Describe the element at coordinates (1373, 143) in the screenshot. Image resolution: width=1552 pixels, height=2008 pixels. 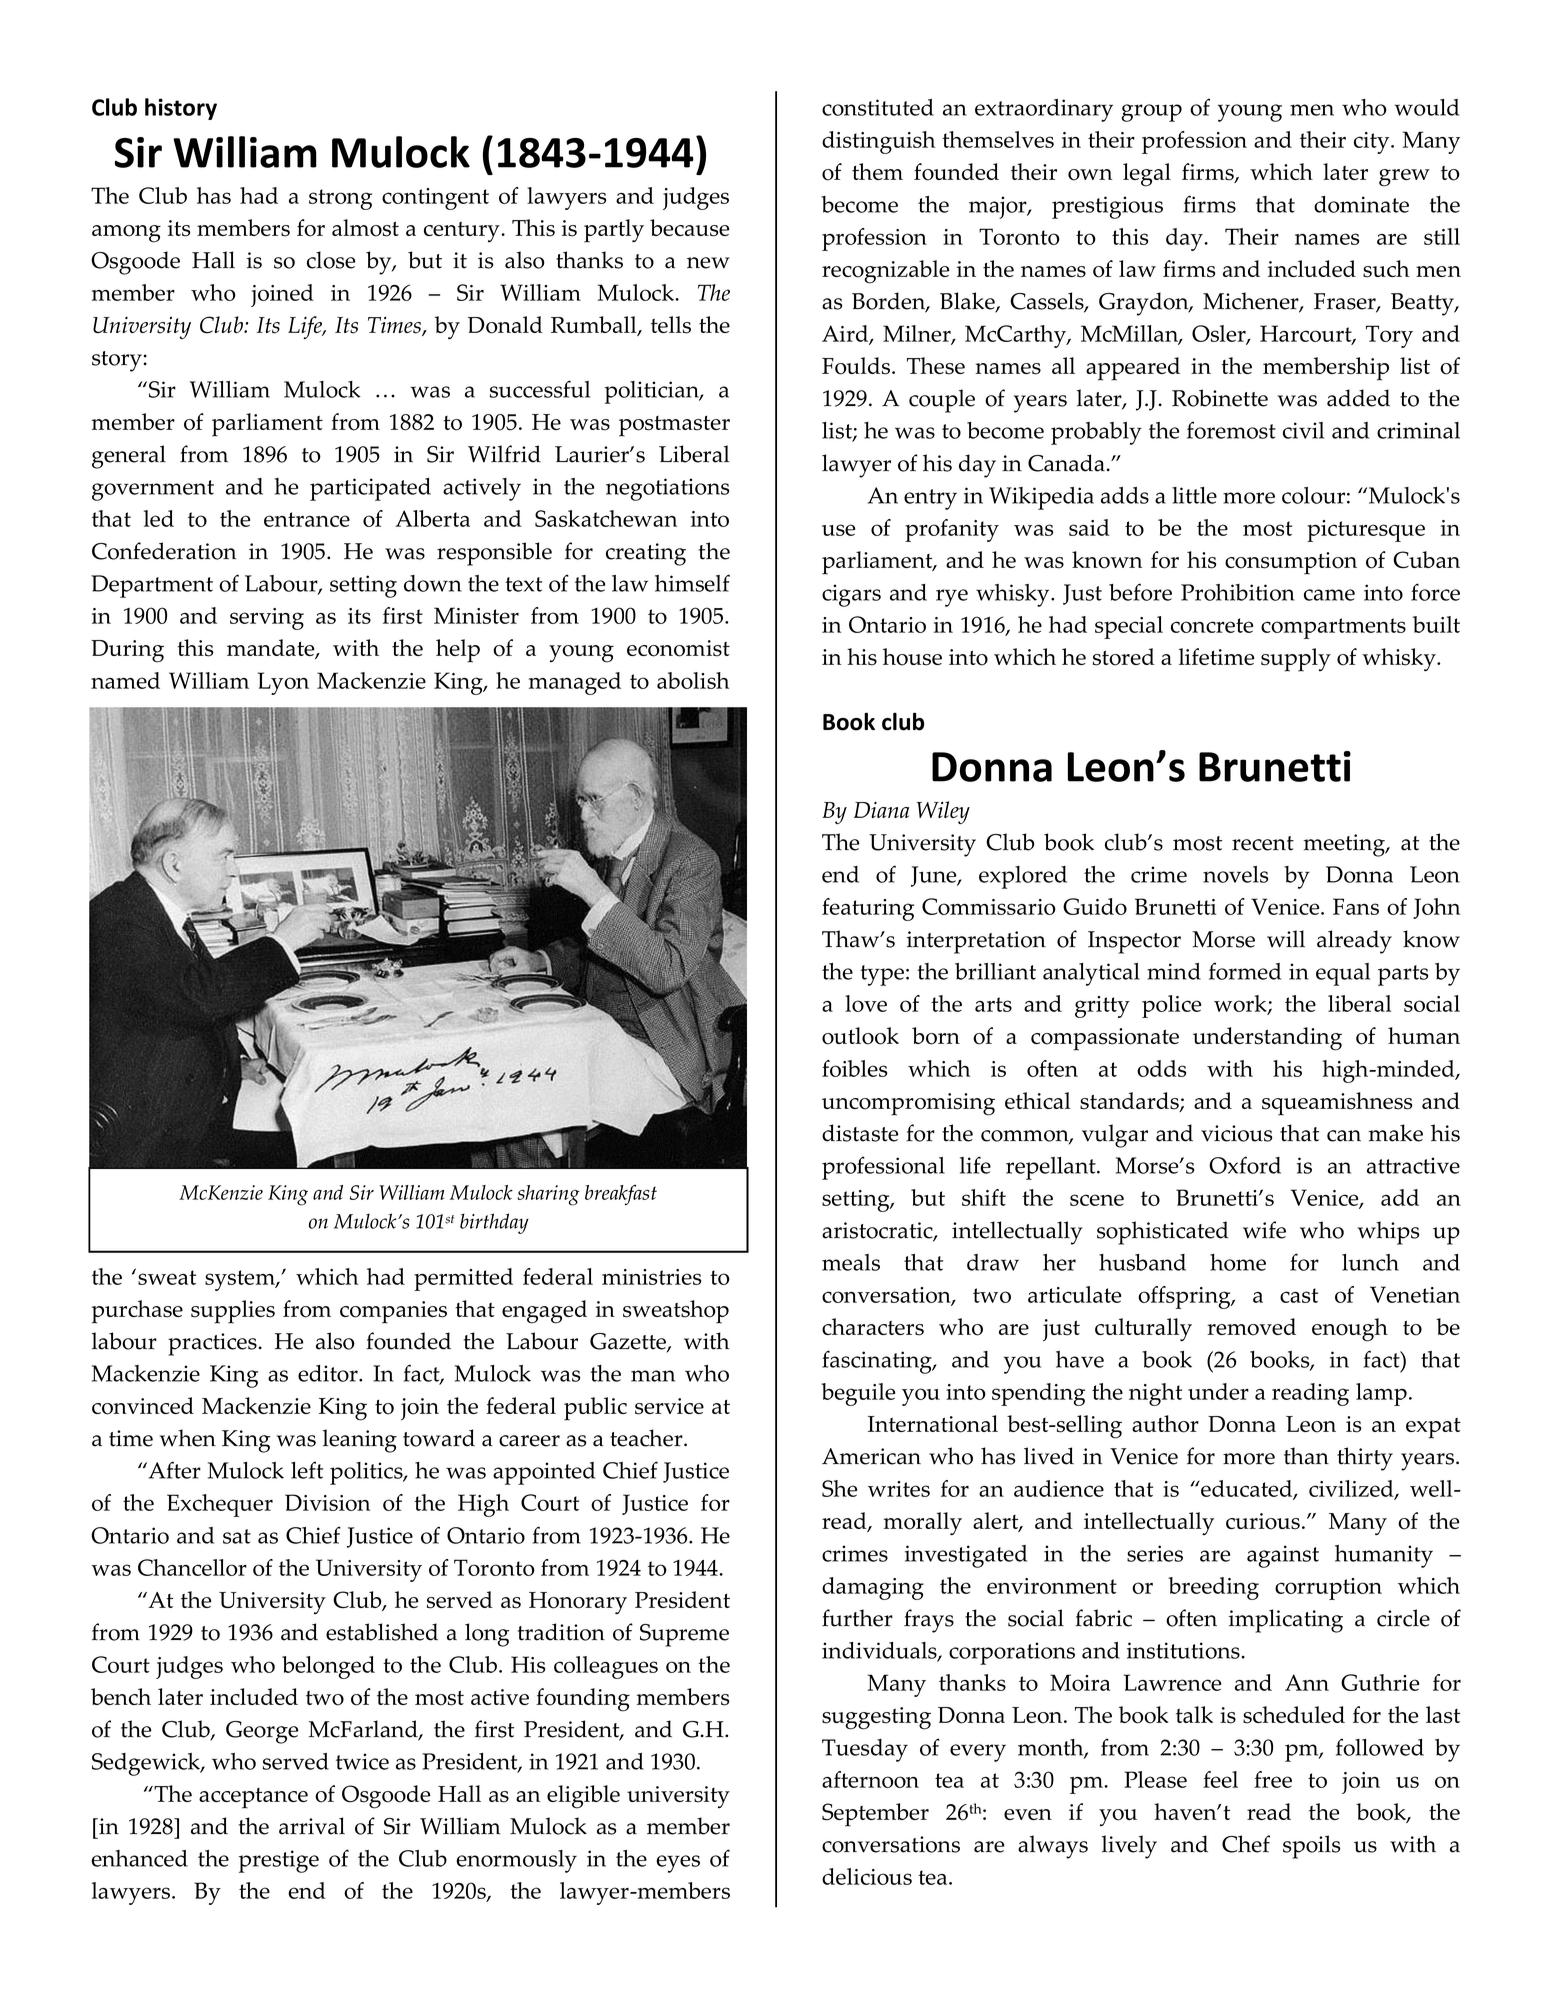
I see `city` at that location.
